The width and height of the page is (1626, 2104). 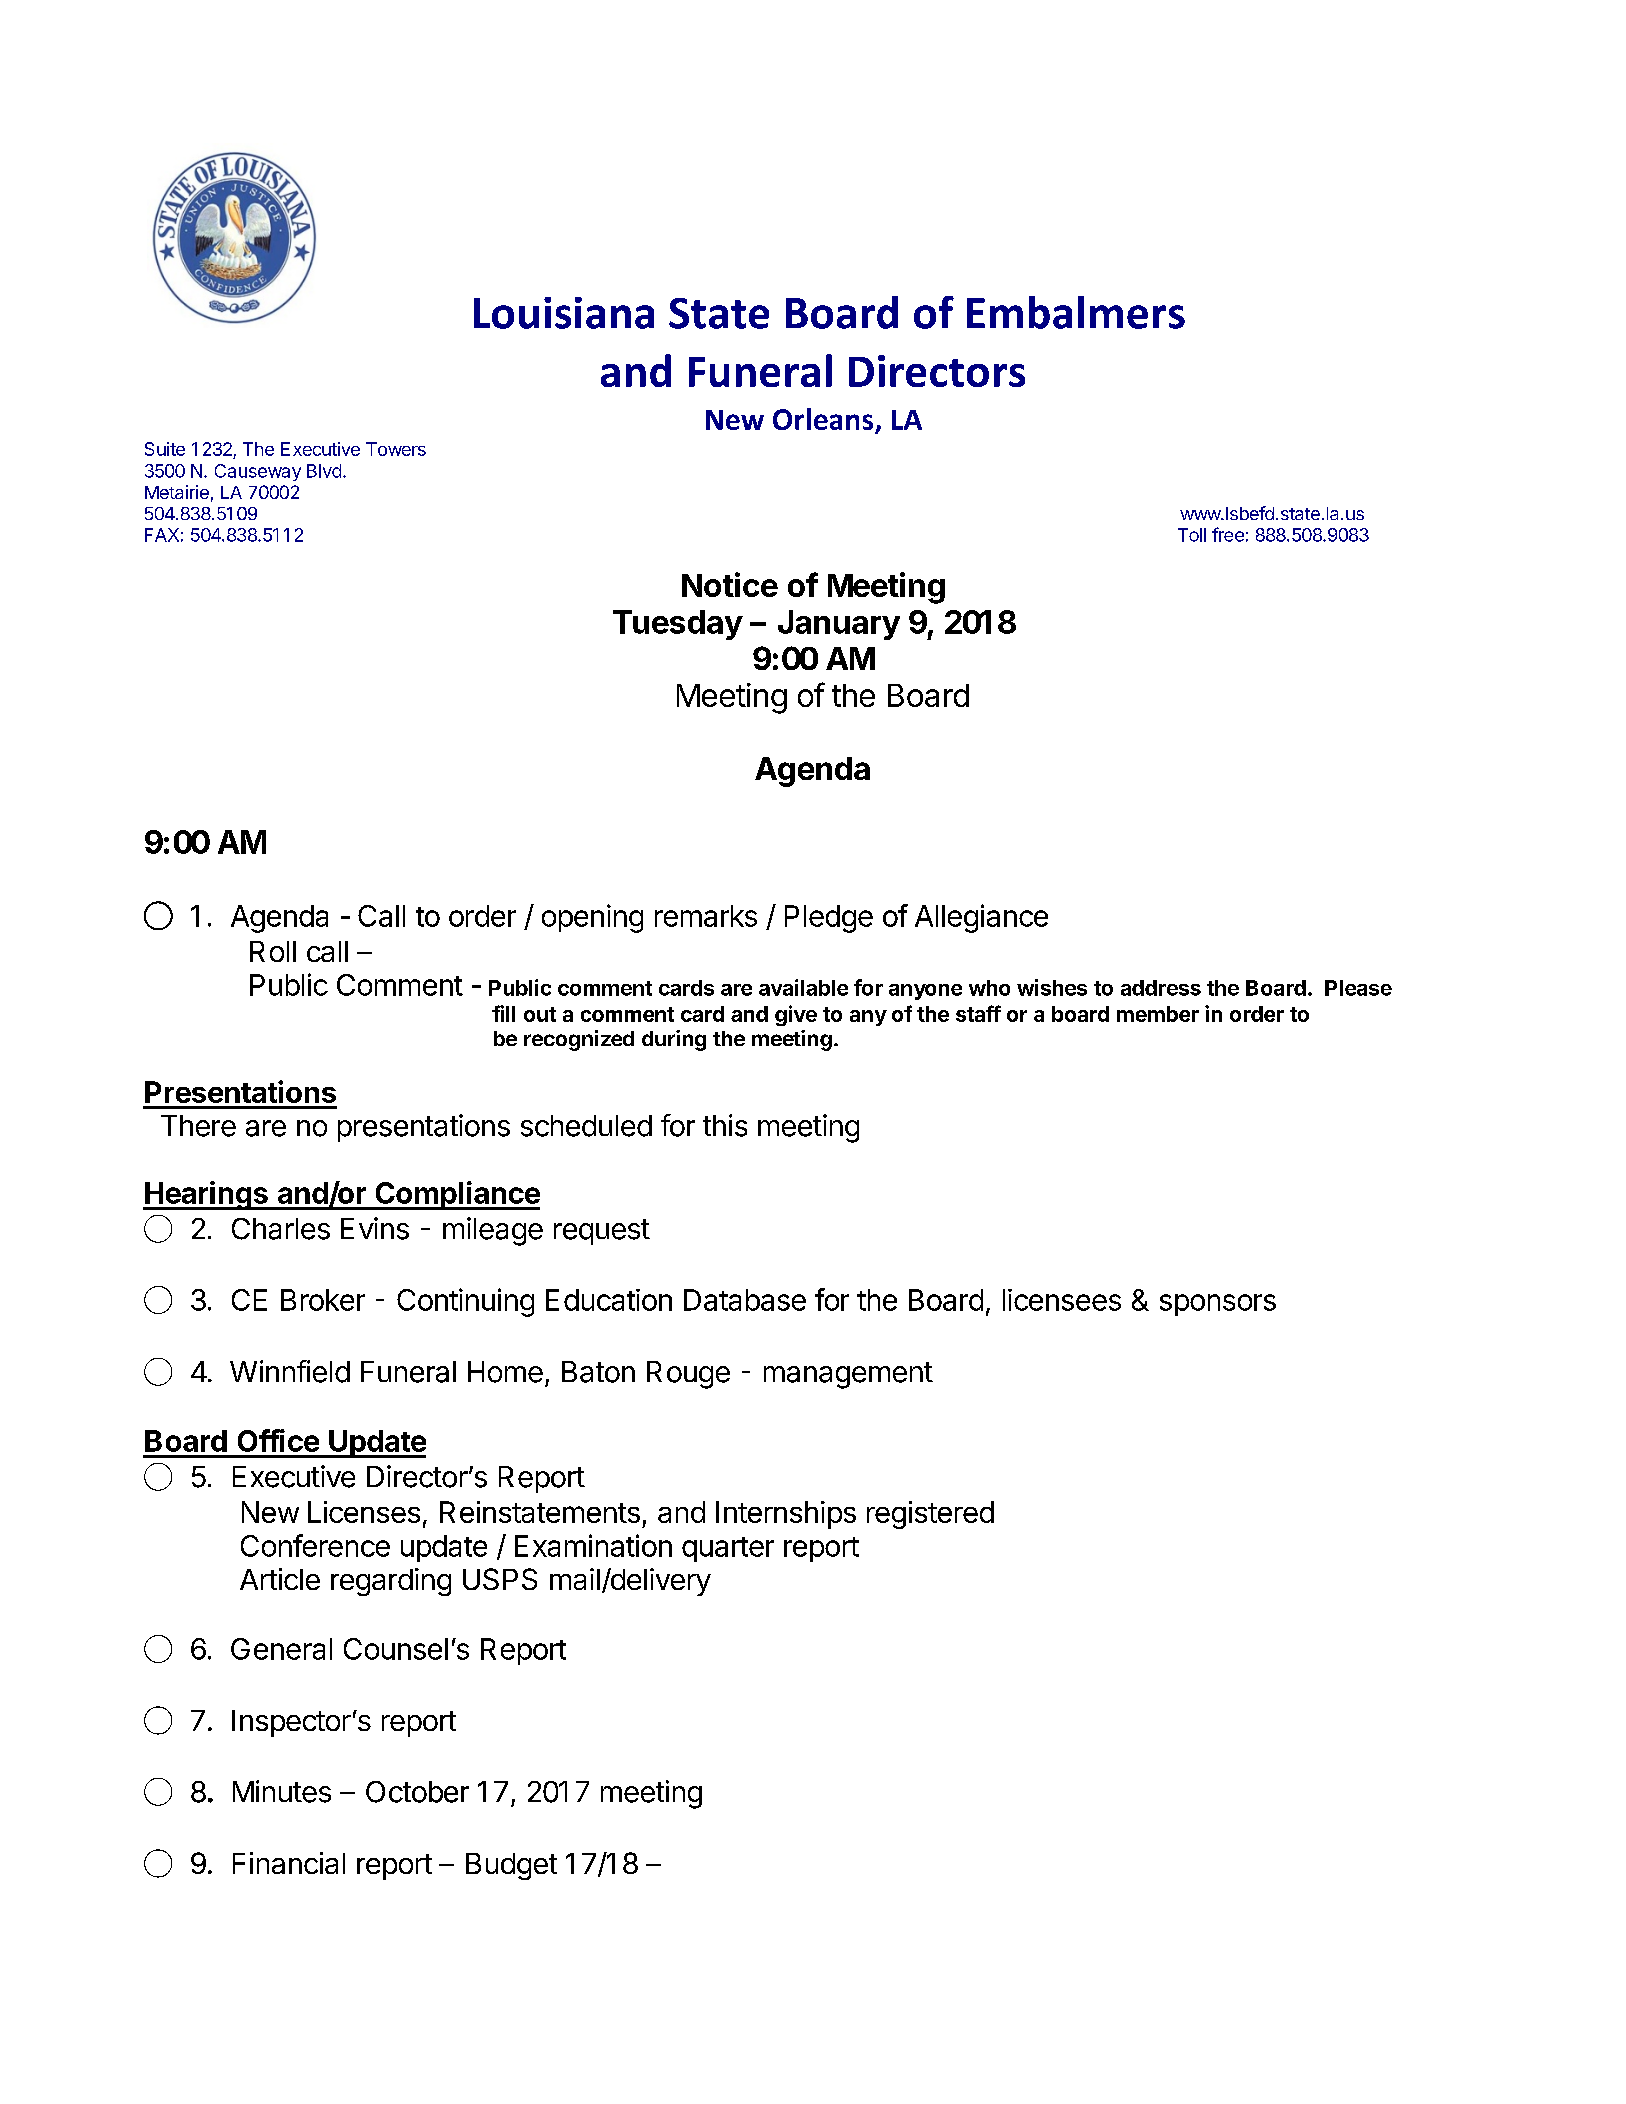 I want to click on Minutes, so click(x=282, y=1791).
